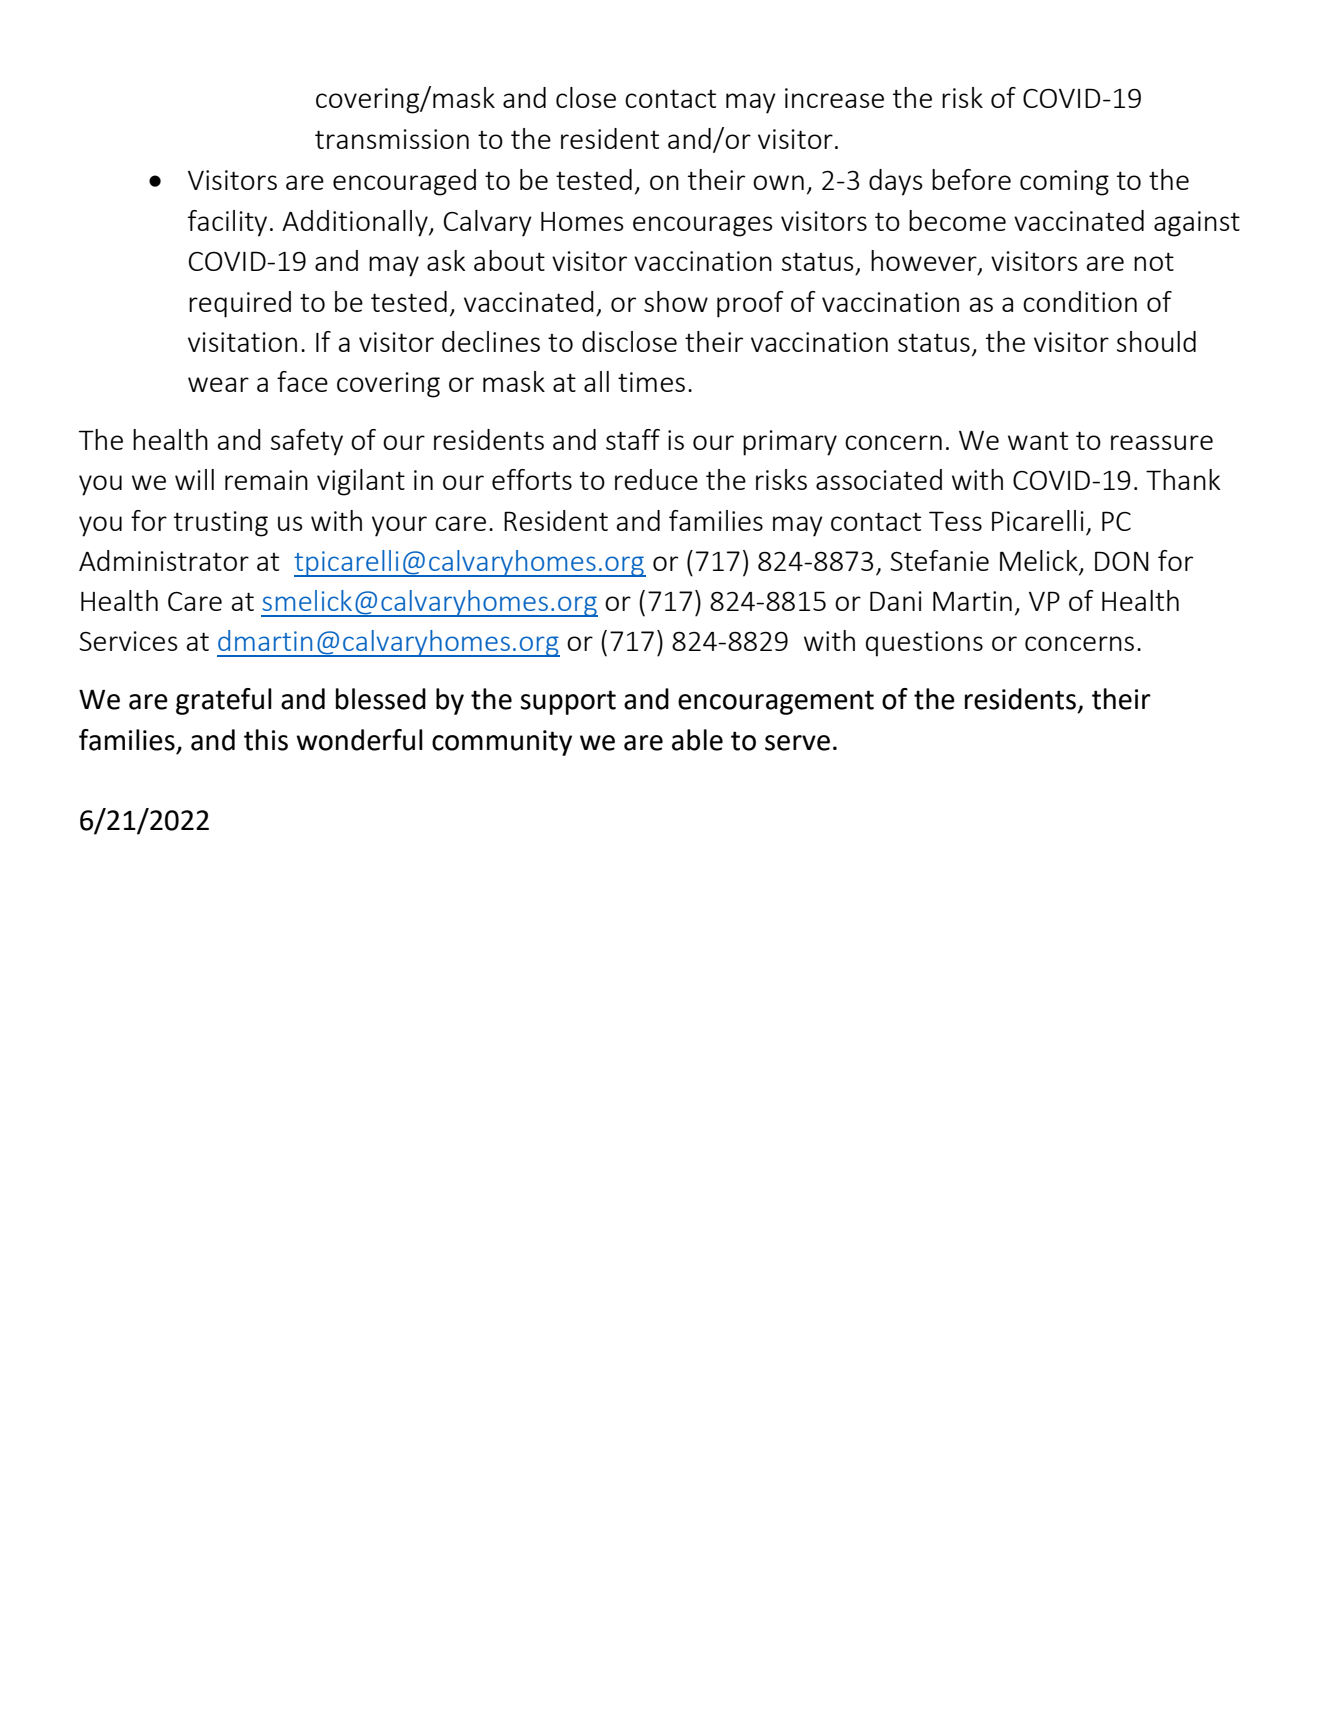 The height and width of the document is (1732, 1338). Describe the element at coordinates (633, 439) in the document. I see `staff` at that location.
